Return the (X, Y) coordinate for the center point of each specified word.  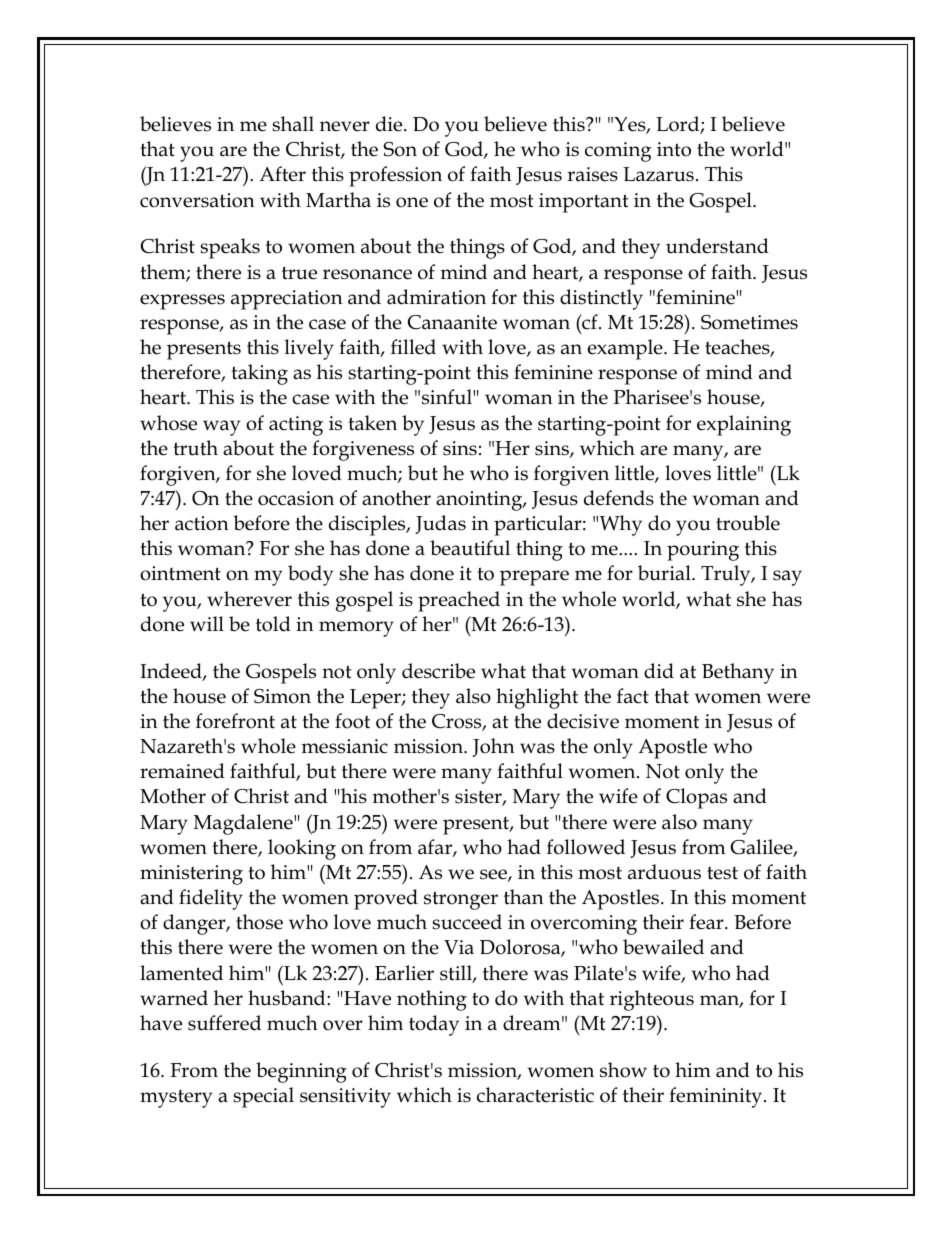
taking (259, 374)
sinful (448, 397)
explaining (744, 425)
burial (665, 573)
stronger (461, 900)
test (722, 873)
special (263, 1097)
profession (395, 176)
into (674, 149)
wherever (249, 599)
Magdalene (244, 824)
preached (459, 601)
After (282, 174)
